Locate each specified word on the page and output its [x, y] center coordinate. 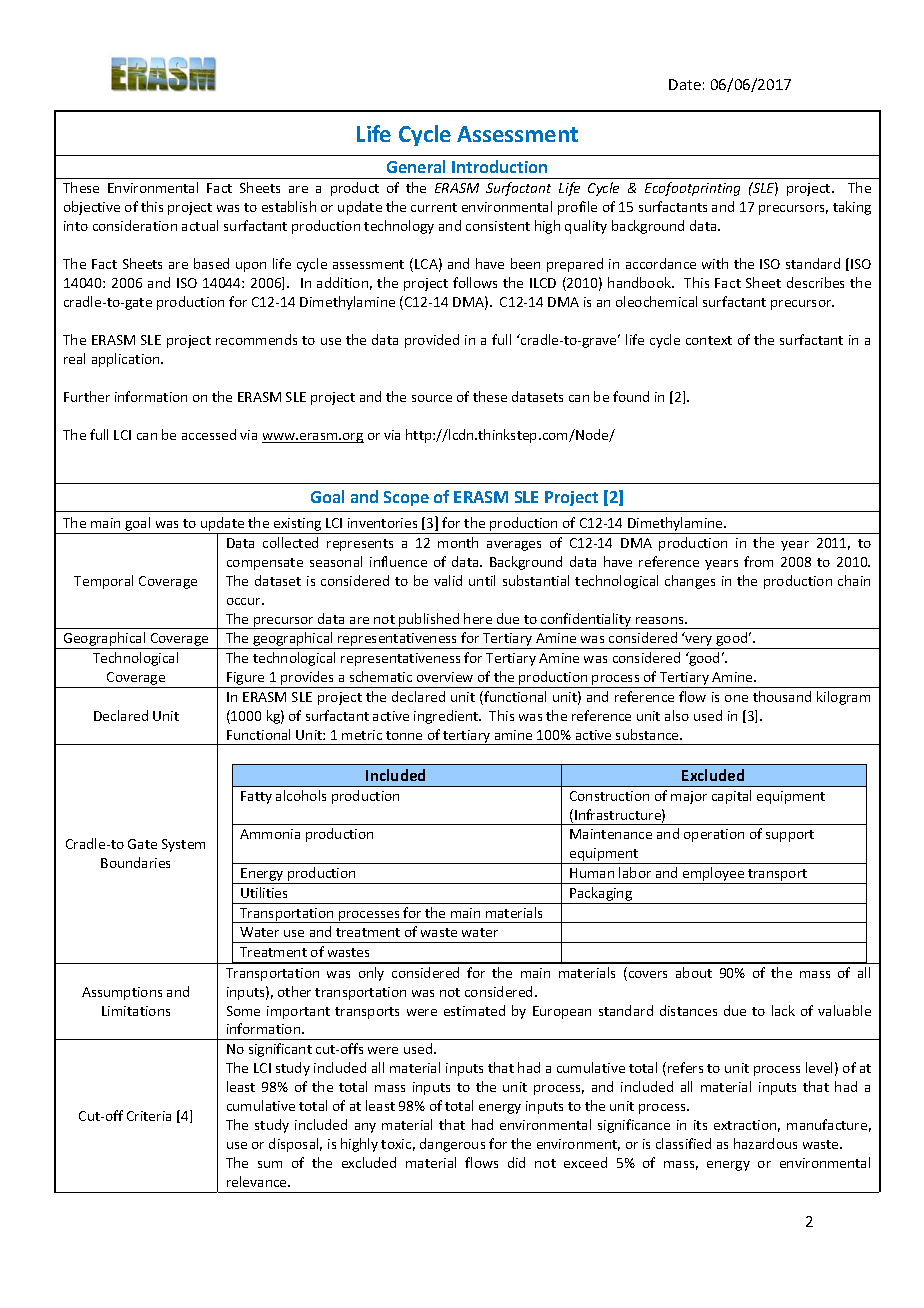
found [631, 396]
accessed [209, 434]
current [434, 207]
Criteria [149, 1116]
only [371, 974]
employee [714, 875]
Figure [246, 680]
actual [200, 225]
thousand [782, 696]
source [432, 398]
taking [852, 208]
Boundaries [135, 862]
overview [445, 677]
